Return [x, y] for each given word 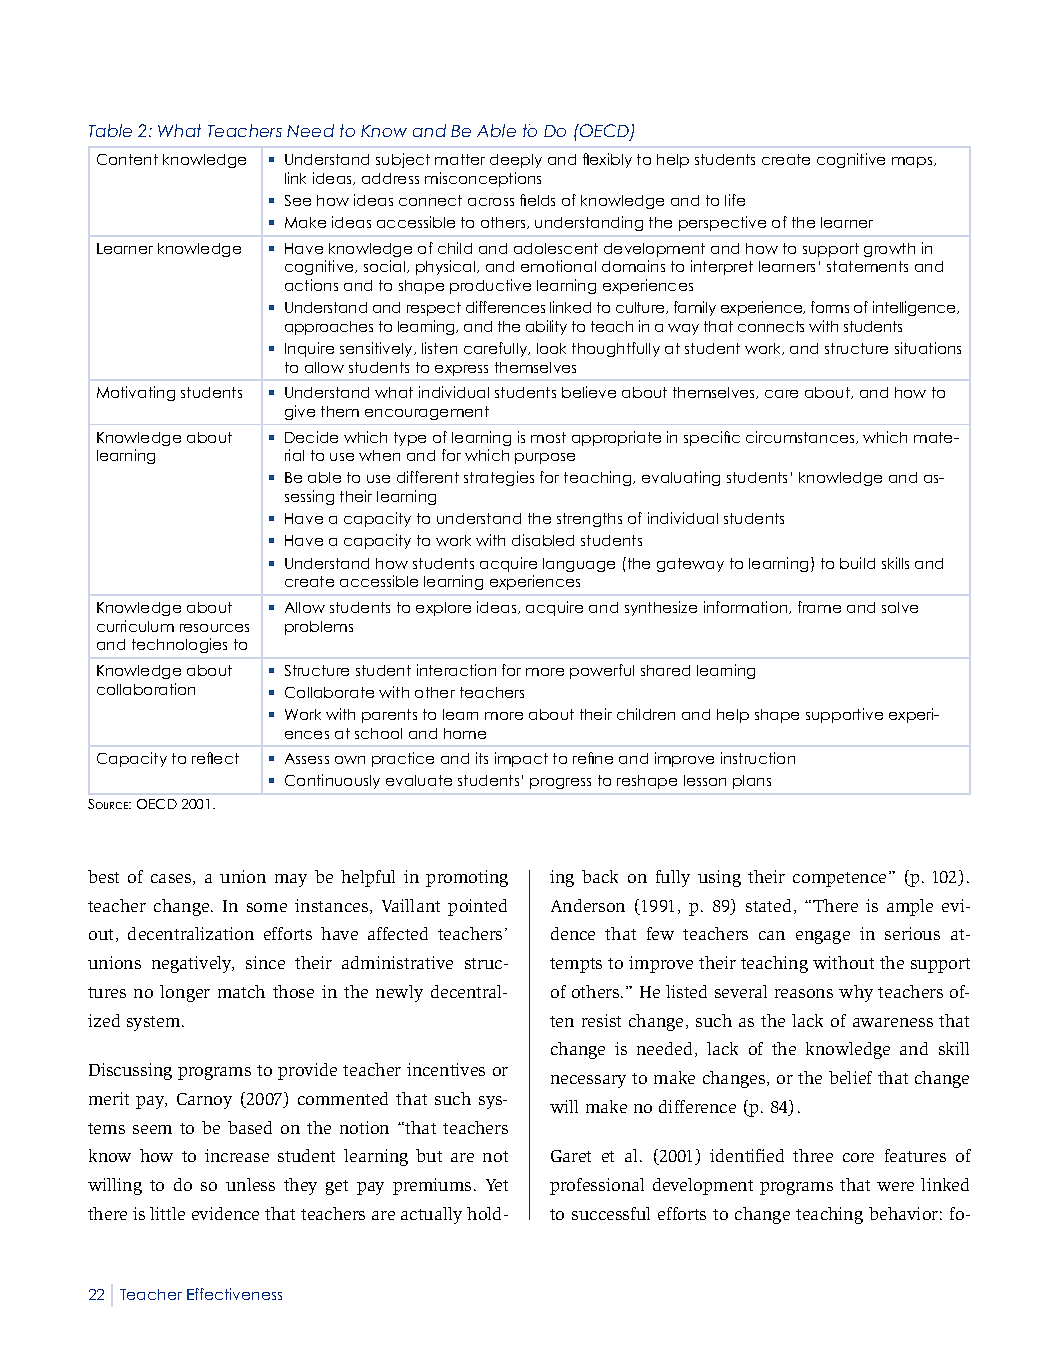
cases [172, 879]
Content [127, 159]
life [735, 200]
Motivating [136, 393]
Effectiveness [234, 1294]
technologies [179, 645]
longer [185, 993]
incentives [446, 1069]
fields [537, 200]
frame [819, 607]
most [548, 437]
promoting [467, 878]
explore [443, 609]
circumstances [801, 437]
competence [839, 879]
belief [850, 1077]
